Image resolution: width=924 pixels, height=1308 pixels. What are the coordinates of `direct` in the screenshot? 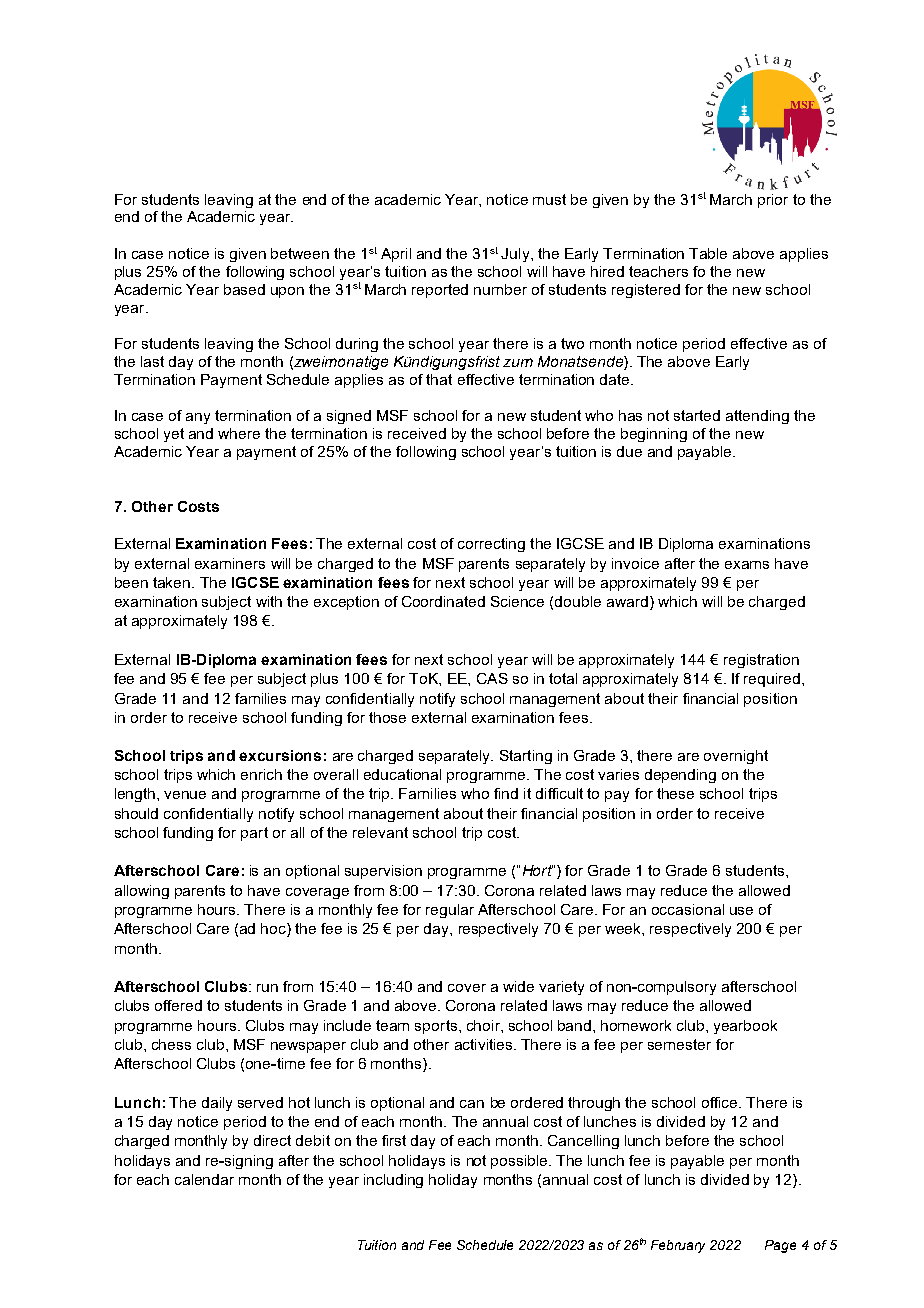 It's located at (272, 1140).
